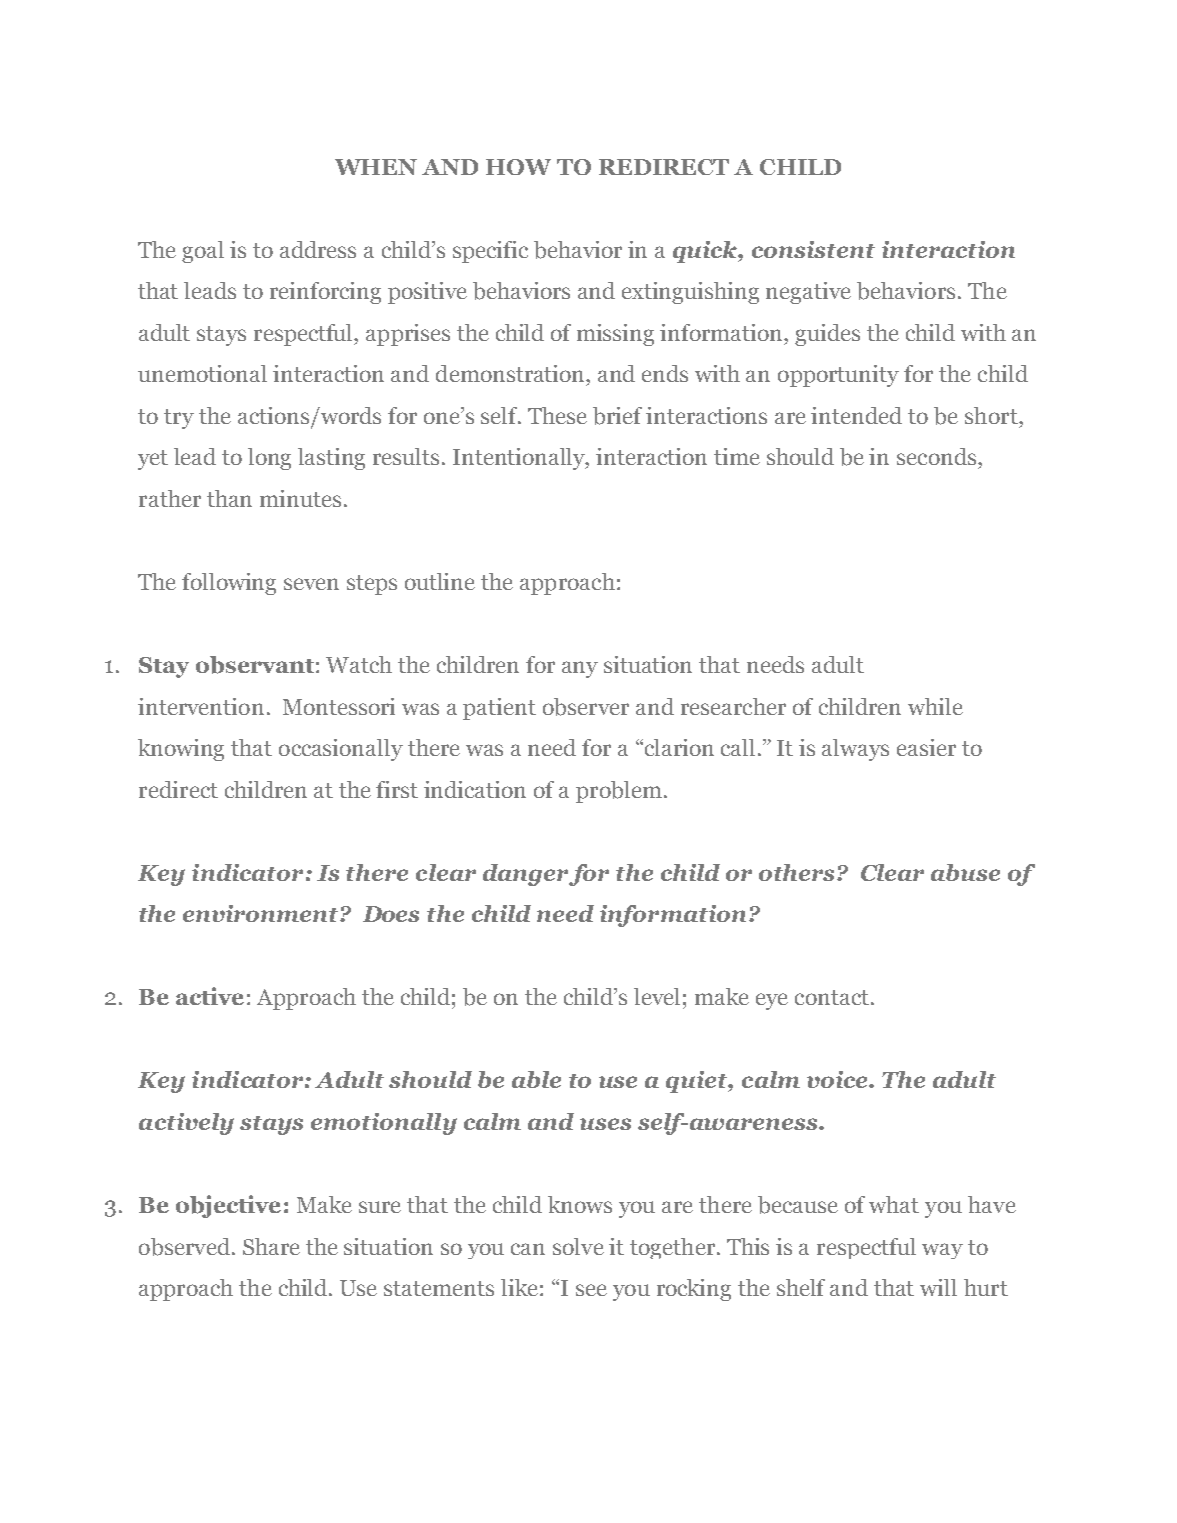 Image resolution: width=1177 pixels, height=1523 pixels. Describe the element at coordinates (262, 913) in the page. I see `environment` at that location.
